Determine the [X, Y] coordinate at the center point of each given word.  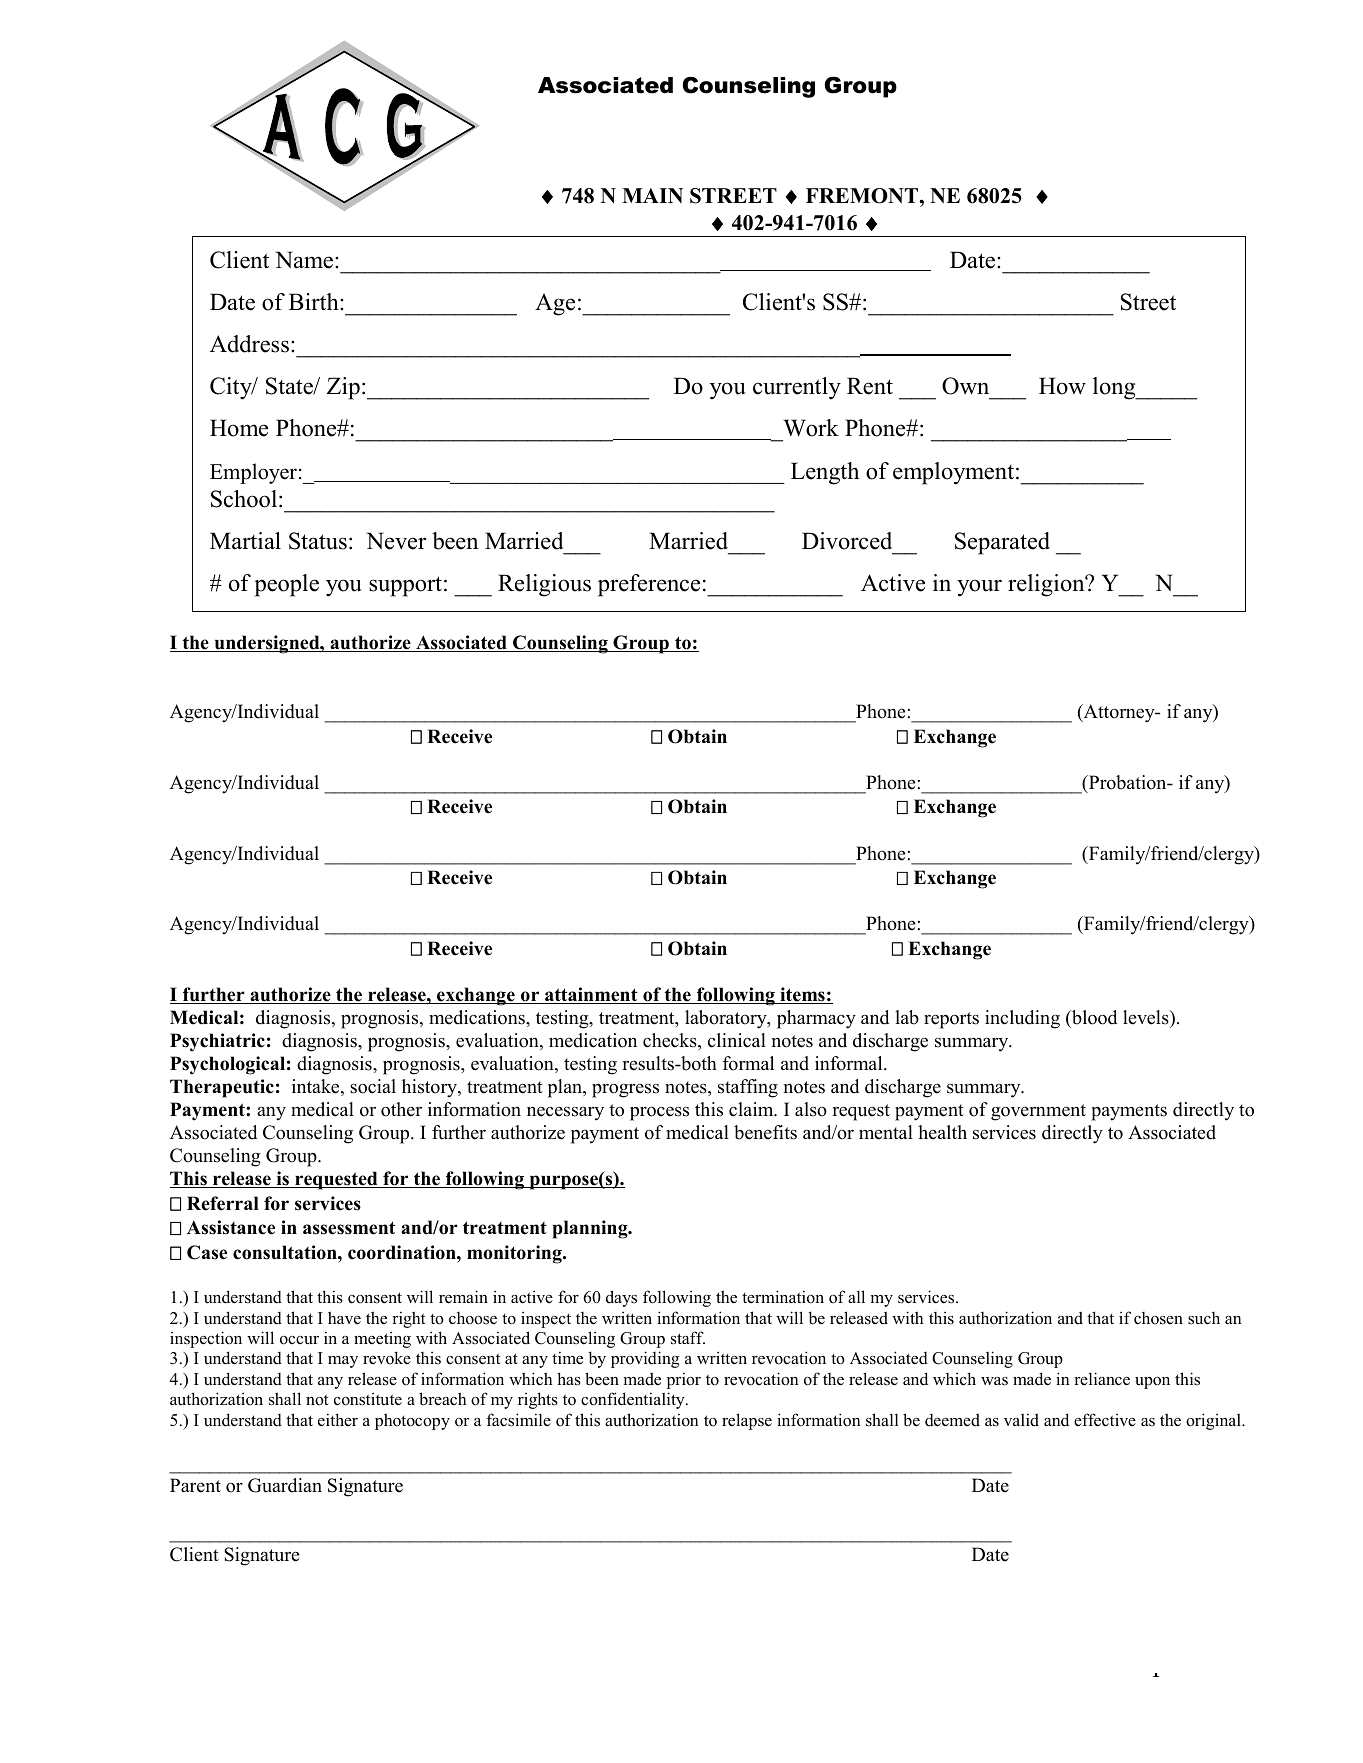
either [338, 1420]
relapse [747, 1421]
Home [239, 428]
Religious [544, 585]
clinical [737, 1040]
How [1062, 386]
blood [1093, 1017]
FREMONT [863, 196]
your [979, 588]
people [286, 585]
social [373, 1086]
